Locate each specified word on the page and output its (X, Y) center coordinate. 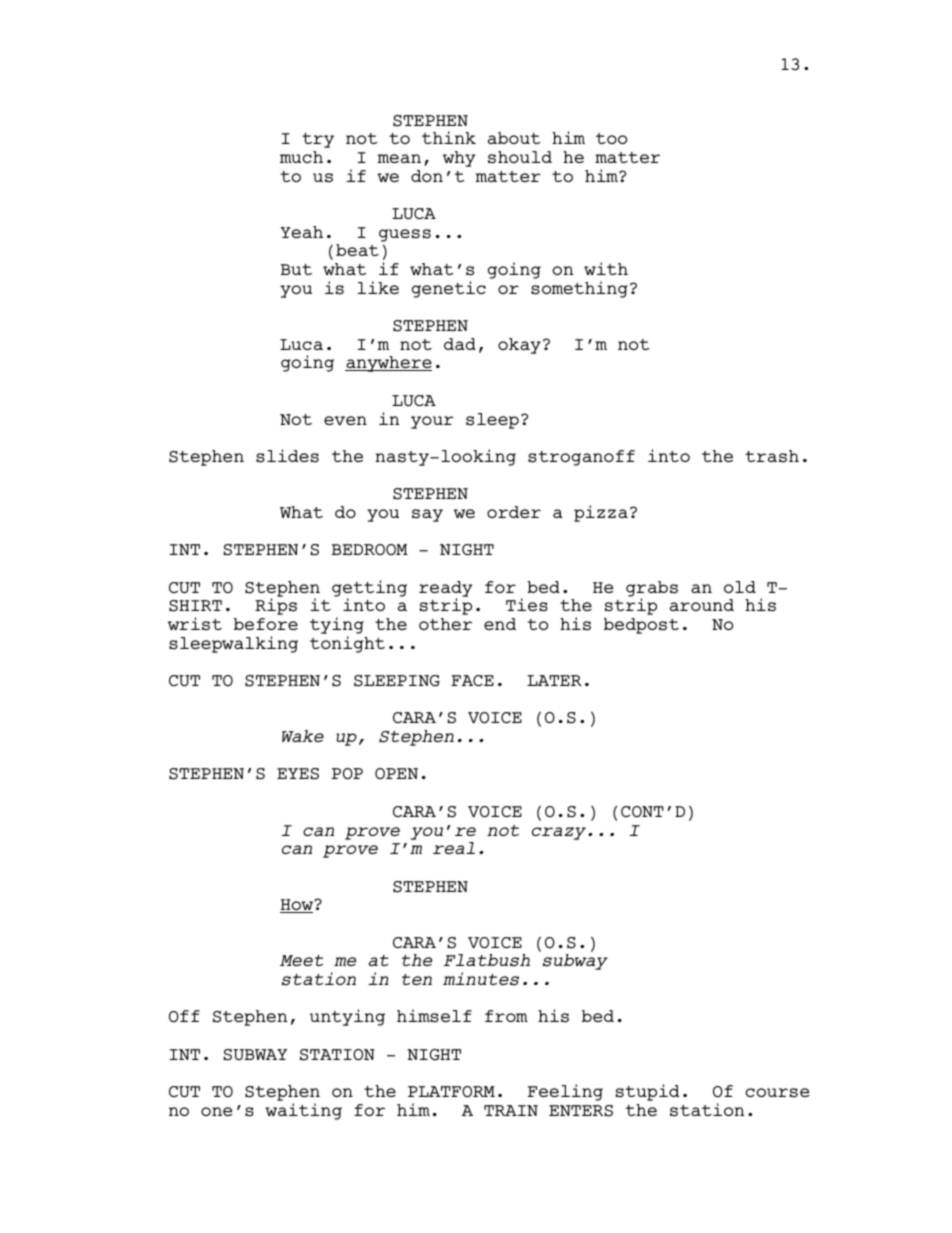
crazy (560, 833)
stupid (648, 1092)
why (459, 159)
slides (287, 456)
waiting (303, 1111)
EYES (298, 774)
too (611, 138)
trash (772, 456)
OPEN (396, 773)
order (514, 512)
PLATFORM (451, 1092)
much (301, 157)
